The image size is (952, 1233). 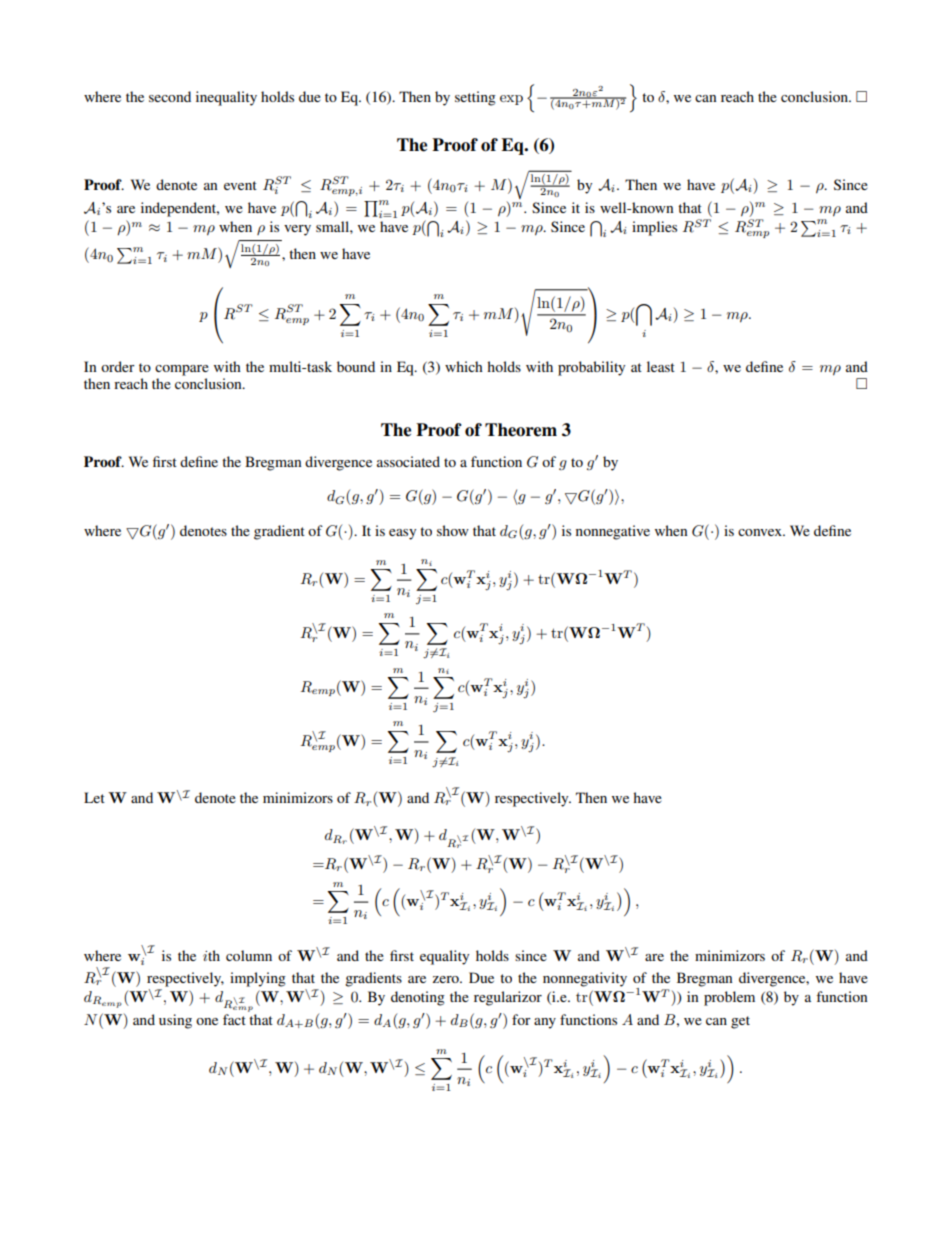 What do you see at coordinates (249, 955) in the screenshot?
I see `column` at bounding box center [249, 955].
